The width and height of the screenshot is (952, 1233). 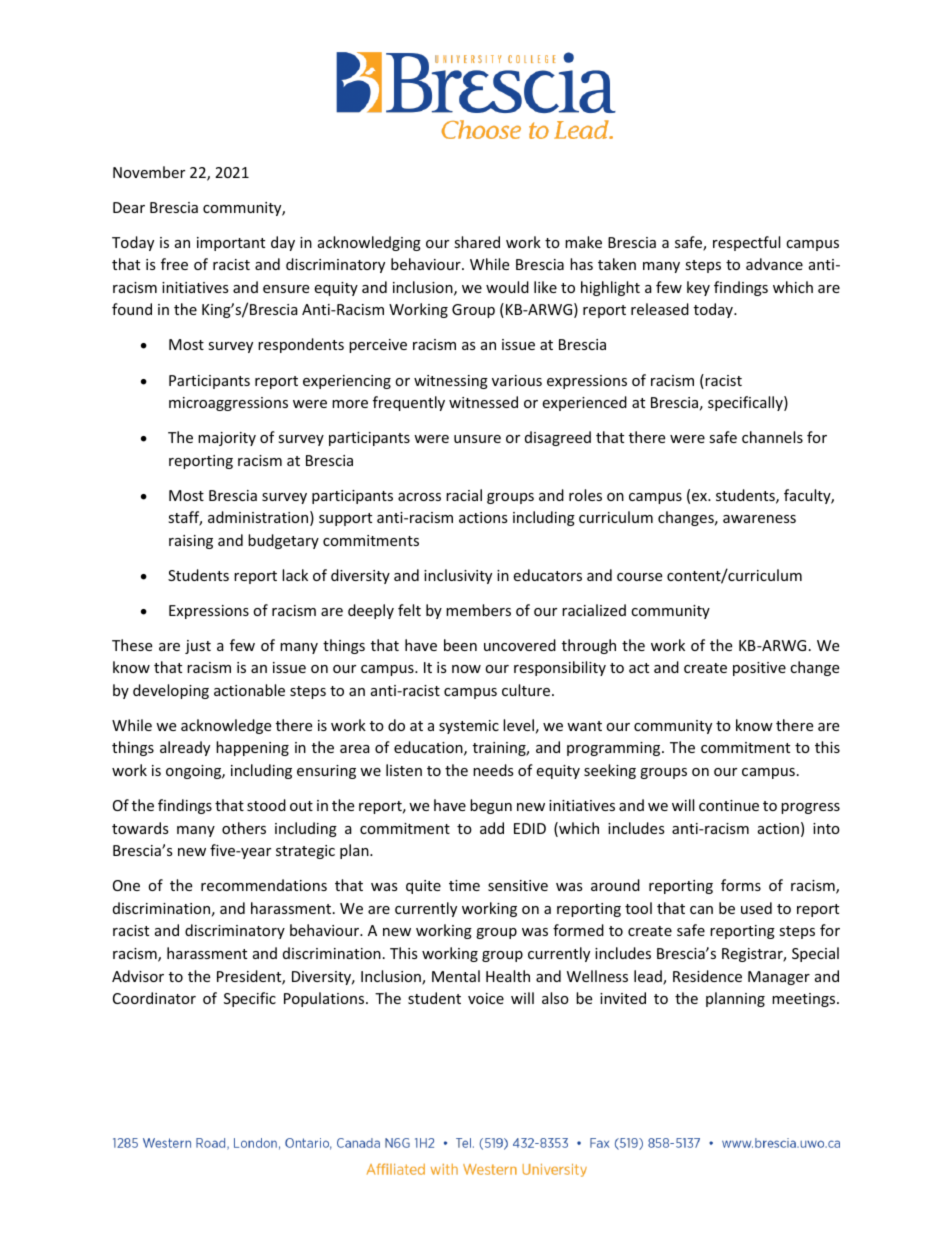 I want to click on add, so click(x=492, y=828).
